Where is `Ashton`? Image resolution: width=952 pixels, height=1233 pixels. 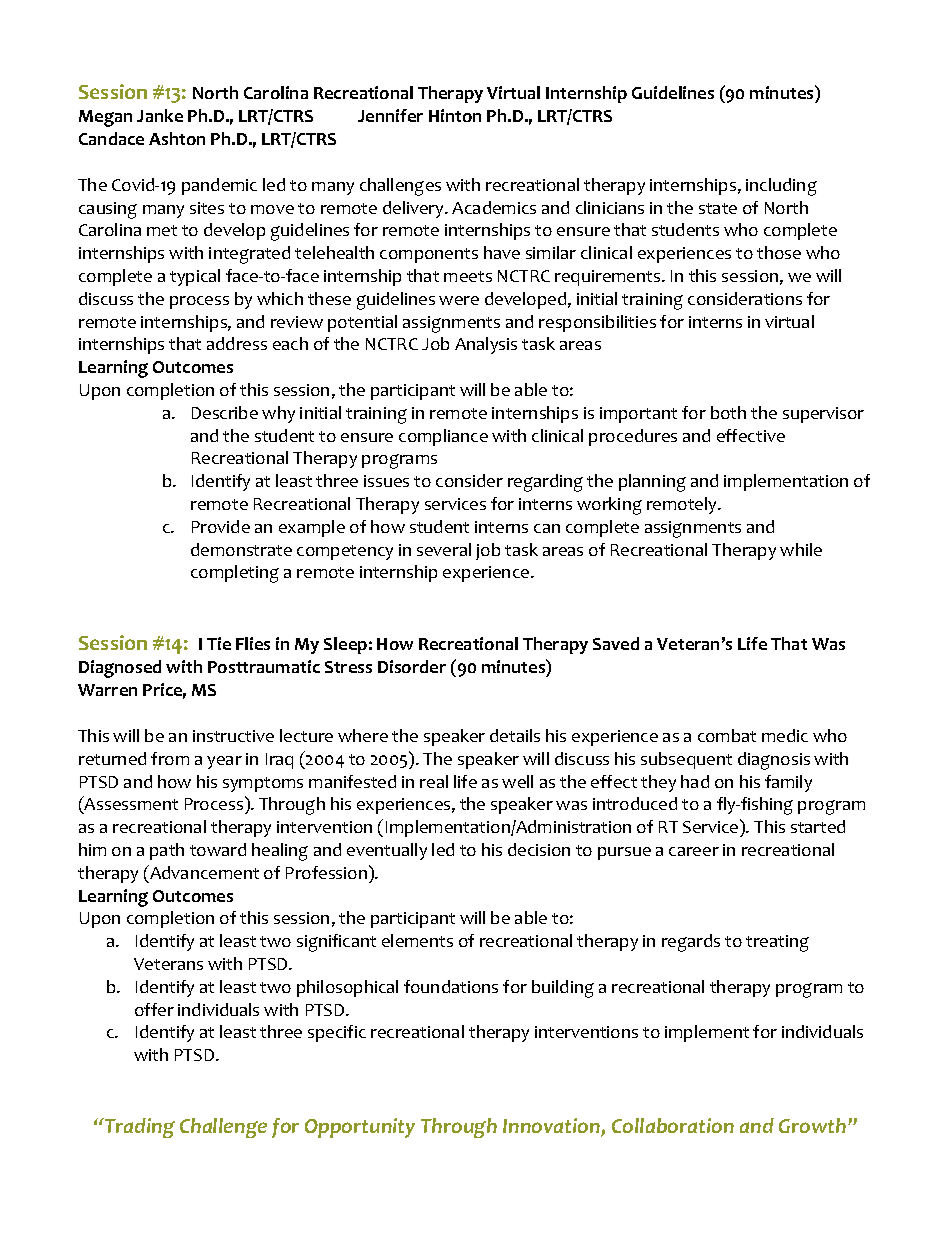
Ashton is located at coordinates (177, 138).
